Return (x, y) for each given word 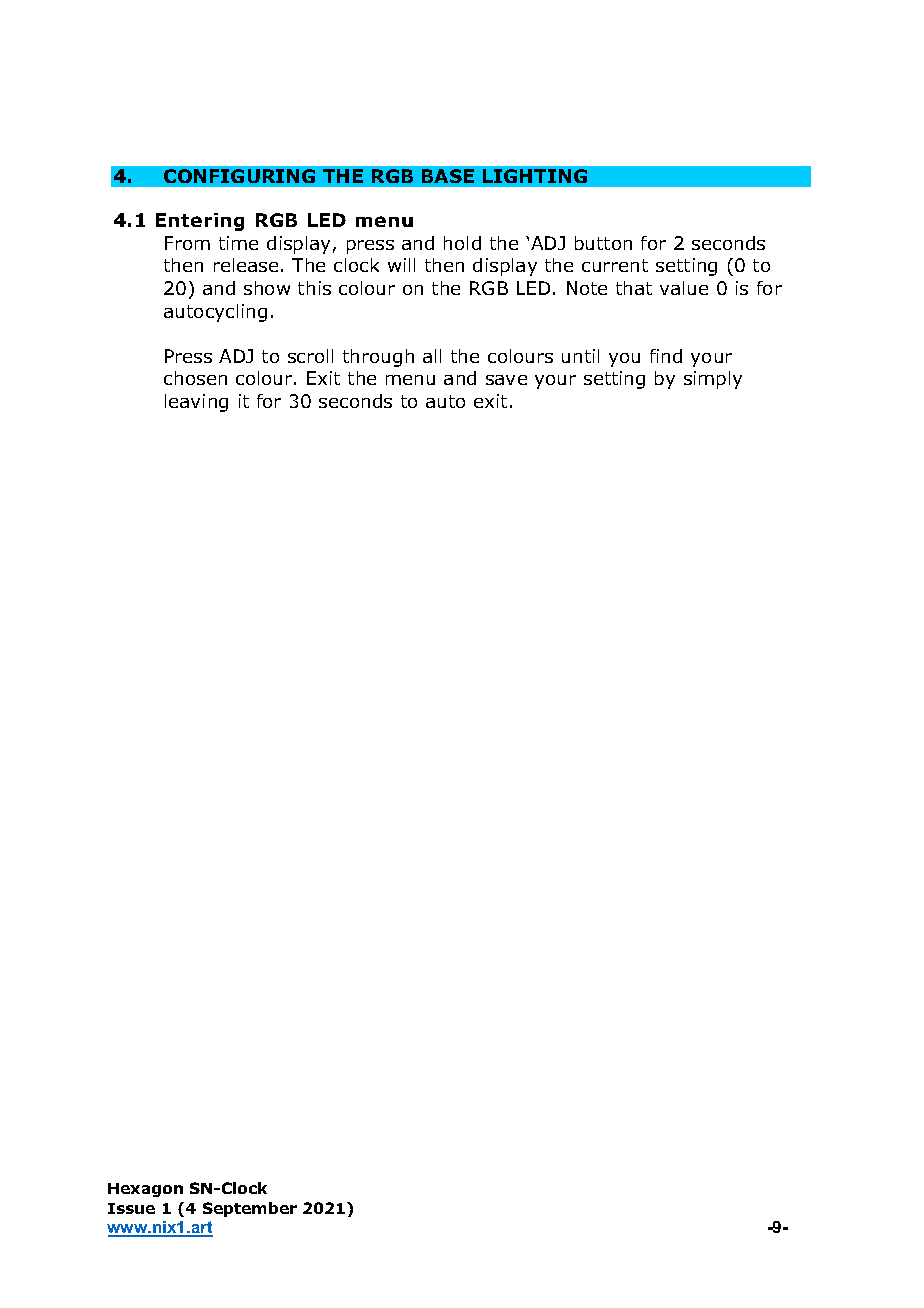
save (506, 380)
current (615, 265)
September (250, 1209)
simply (713, 380)
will (401, 265)
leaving (196, 403)
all (432, 356)
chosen (195, 378)
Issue (131, 1208)
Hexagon (145, 1190)
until (580, 356)
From (187, 243)
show (267, 288)
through (378, 358)
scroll (310, 356)
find (666, 356)
